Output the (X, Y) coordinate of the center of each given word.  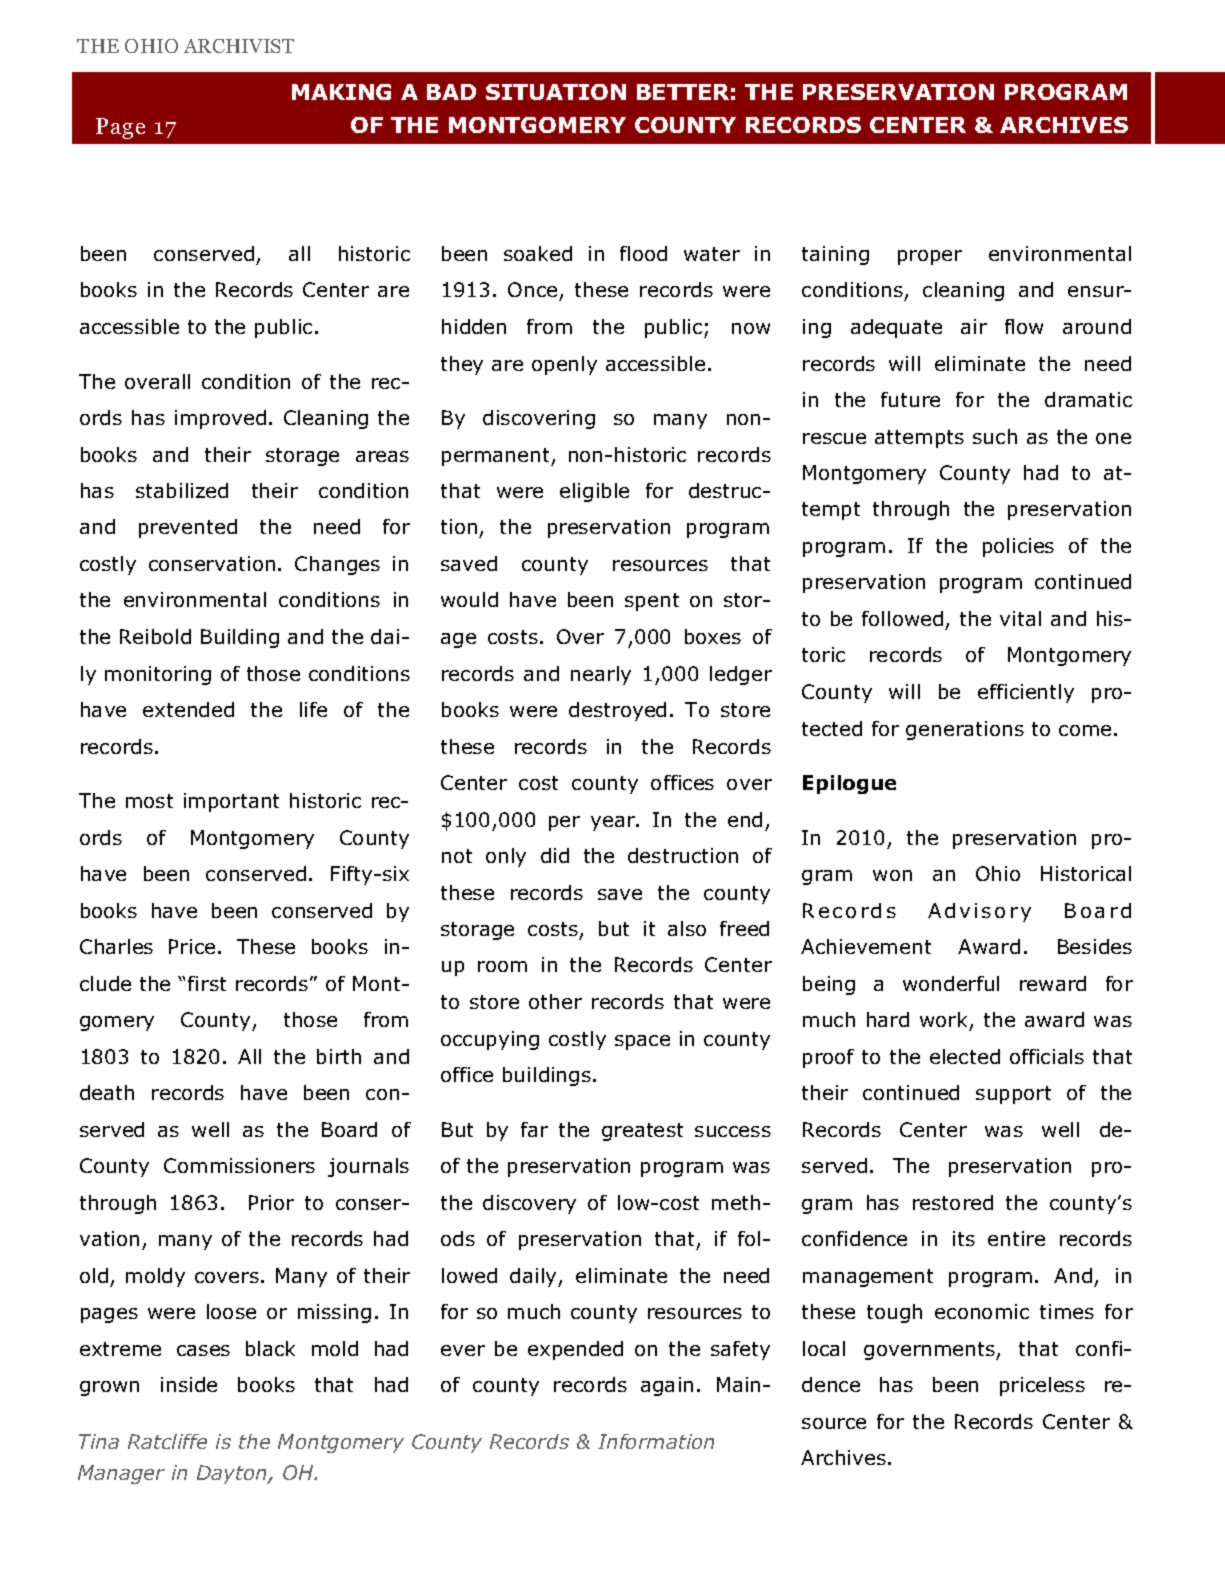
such (995, 436)
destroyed (617, 711)
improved (220, 419)
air (974, 326)
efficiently (1026, 693)
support (1013, 1095)
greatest (642, 1132)
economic (982, 1311)
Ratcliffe (167, 1441)
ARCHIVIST (239, 46)
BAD (451, 92)
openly (564, 365)
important (231, 802)
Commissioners (239, 1165)
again (667, 1386)
